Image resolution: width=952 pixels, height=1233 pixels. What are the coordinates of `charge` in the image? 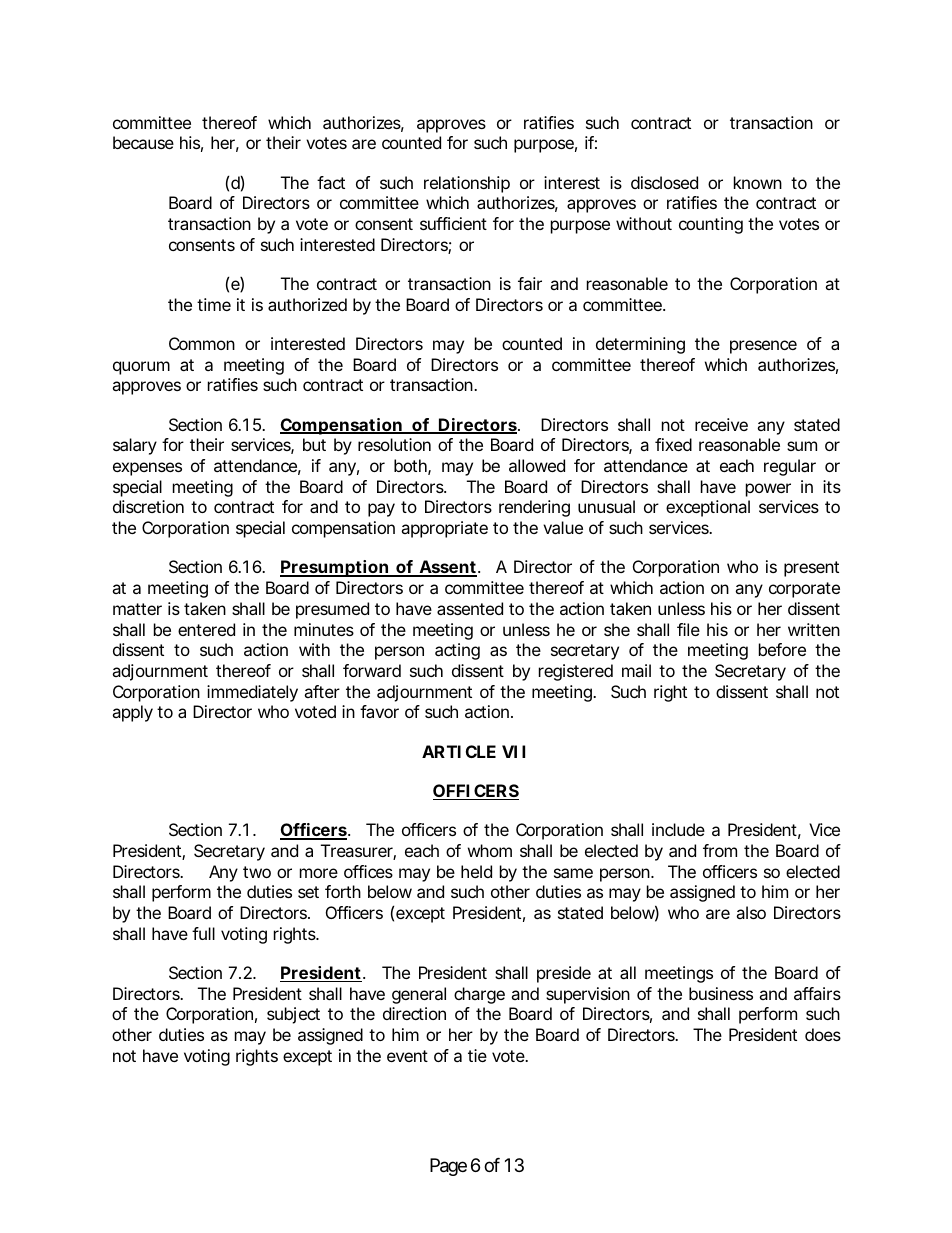 It's located at (479, 995).
